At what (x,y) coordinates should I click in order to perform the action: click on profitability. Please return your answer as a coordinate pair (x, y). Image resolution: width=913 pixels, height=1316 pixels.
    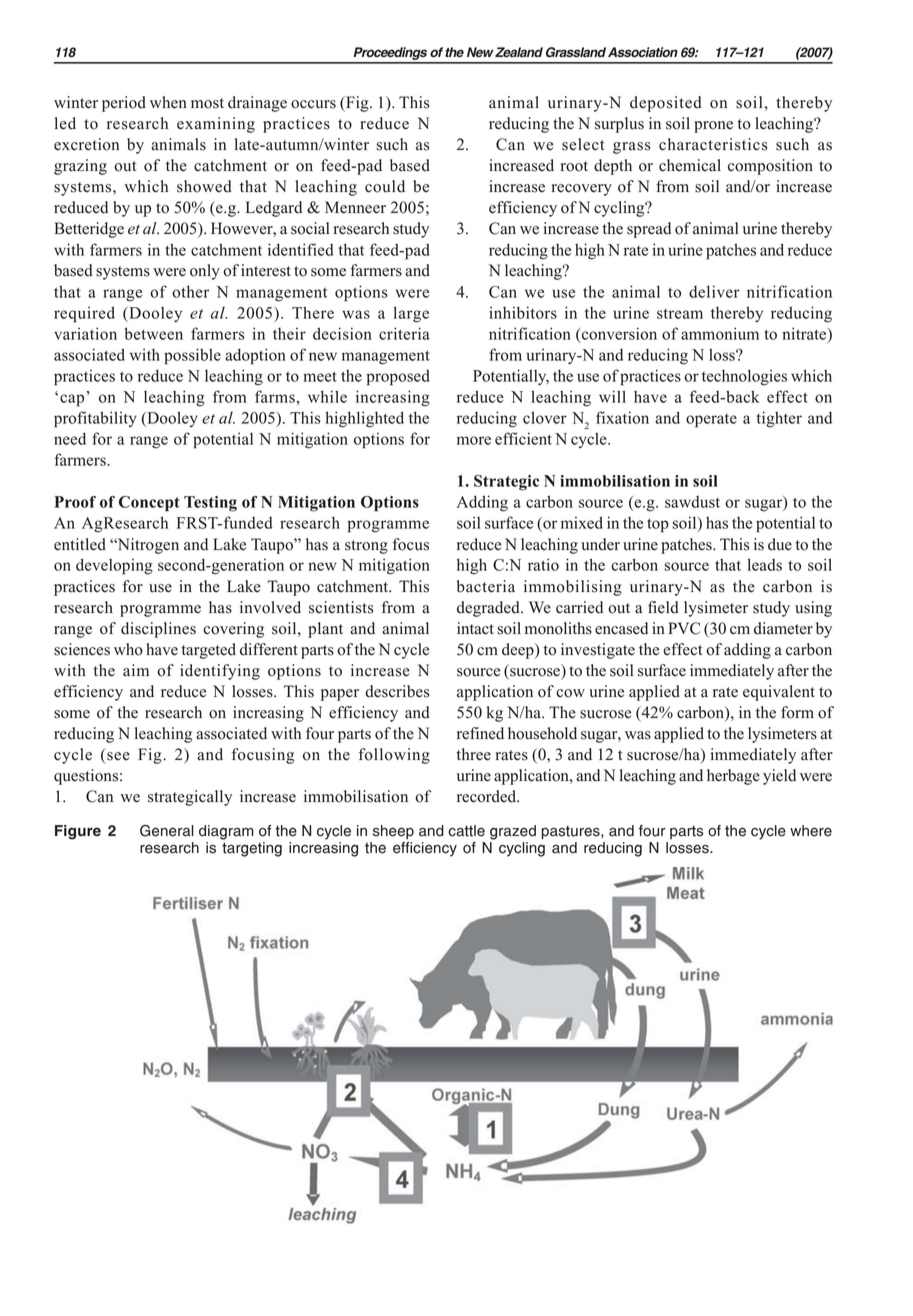
    Looking at the image, I should click on (95, 419).
